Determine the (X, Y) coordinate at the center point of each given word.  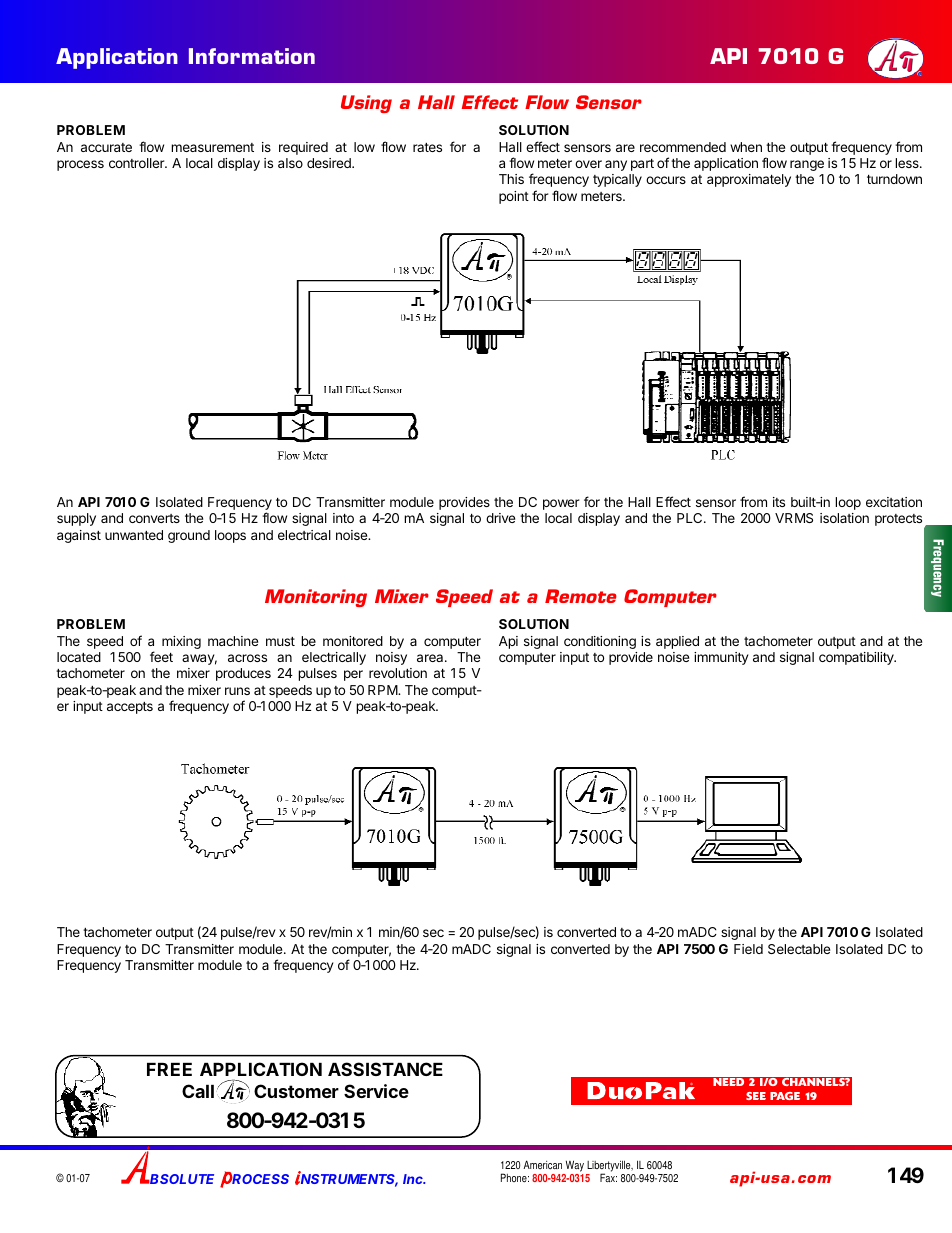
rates (427, 147)
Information (252, 56)
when (746, 147)
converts (154, 518)
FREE (169, 1069)
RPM (383, 690)
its (779, 502)
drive (500, 518)
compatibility (857, 658)
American (542, 1164)
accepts (130, 708)
